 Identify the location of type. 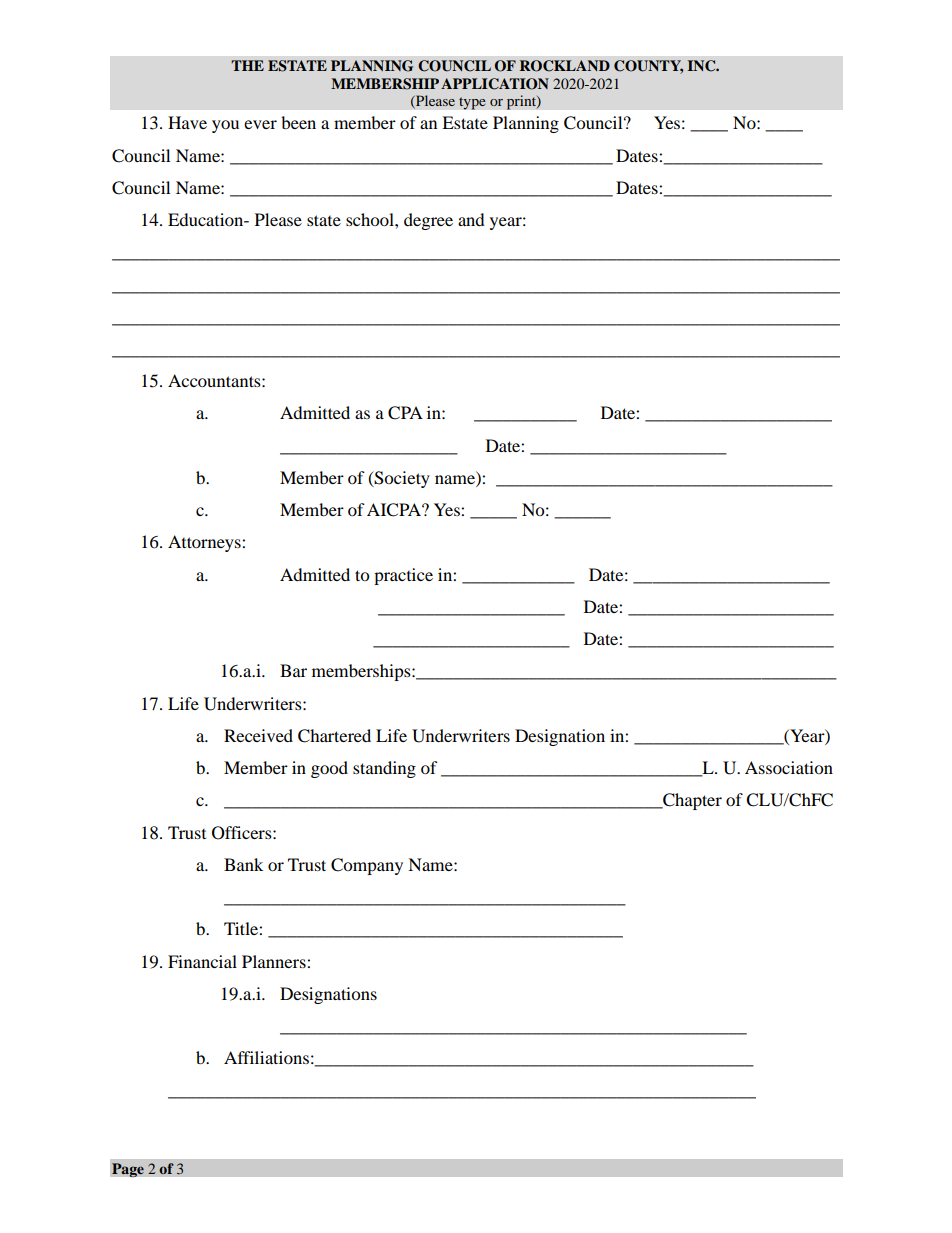
(472, 103).
